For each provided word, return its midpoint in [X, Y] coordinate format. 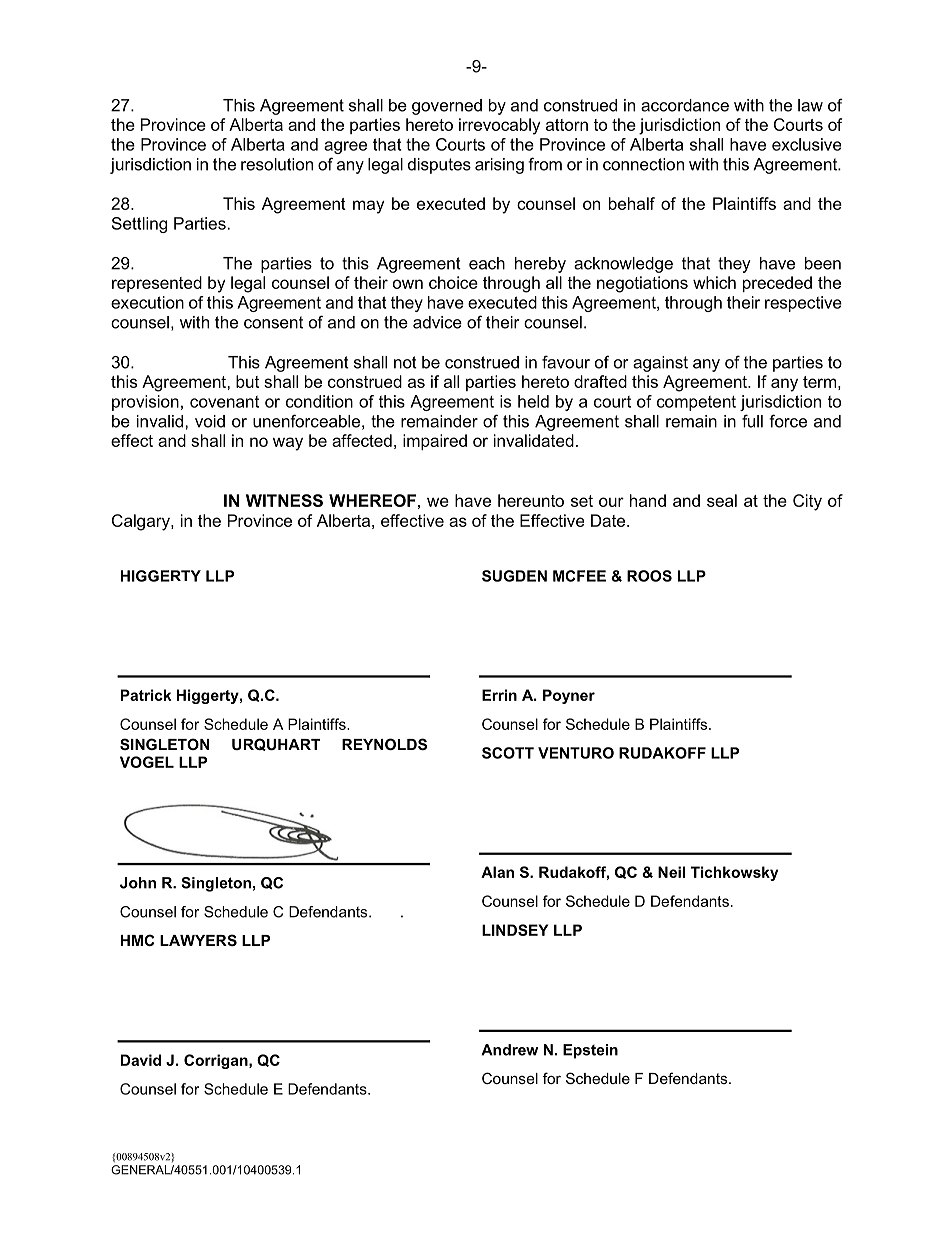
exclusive [806, 144]
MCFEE [579, 576]
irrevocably [499, 126]
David [141, 1060]
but [247, 381]
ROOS [649, 576]
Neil [671, 872]
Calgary [142, 522]
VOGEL [147, 762]
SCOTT [508, 753]
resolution [277, 164]
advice [437, 322]
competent [696, 403]
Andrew [509, 1050]
